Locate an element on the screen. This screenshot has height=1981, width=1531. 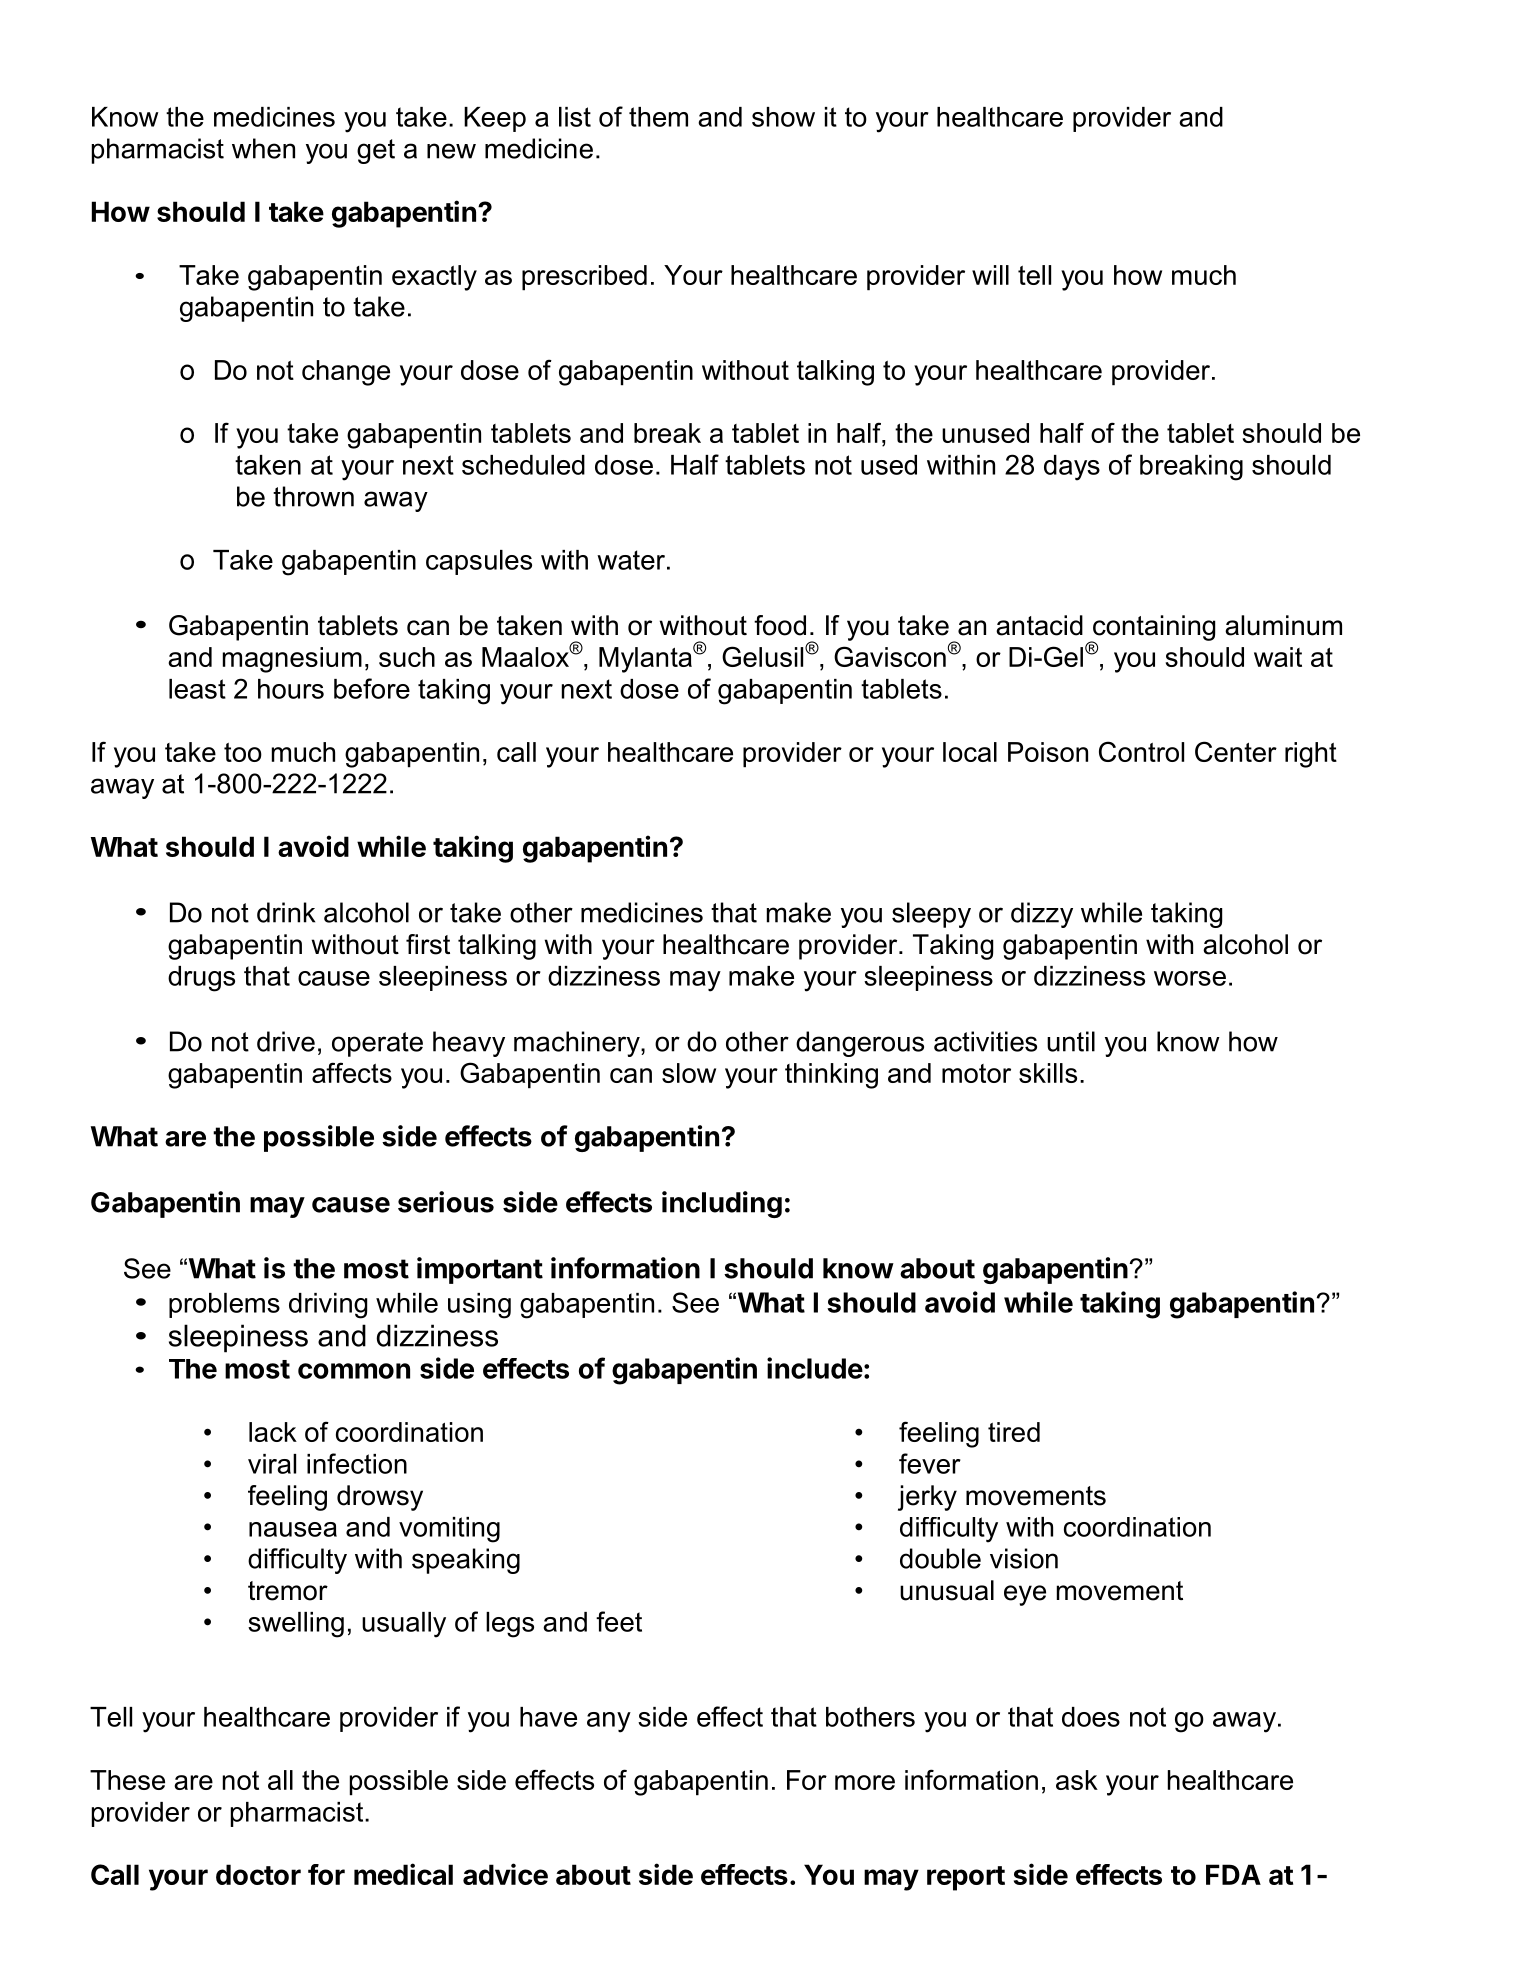
worse is located at coordinates (1190, 978).
